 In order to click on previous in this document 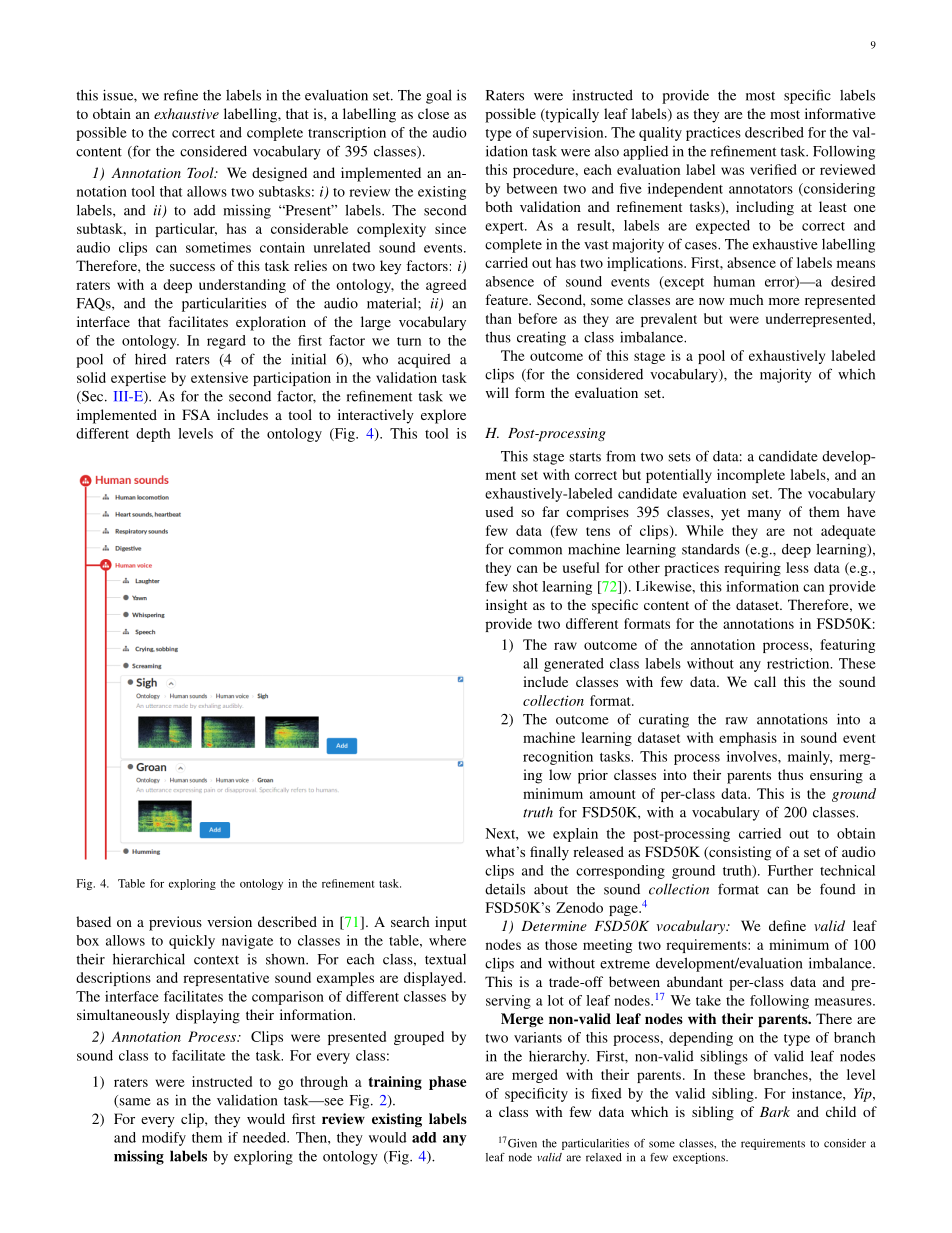, I will do `click(175, 923)`.
